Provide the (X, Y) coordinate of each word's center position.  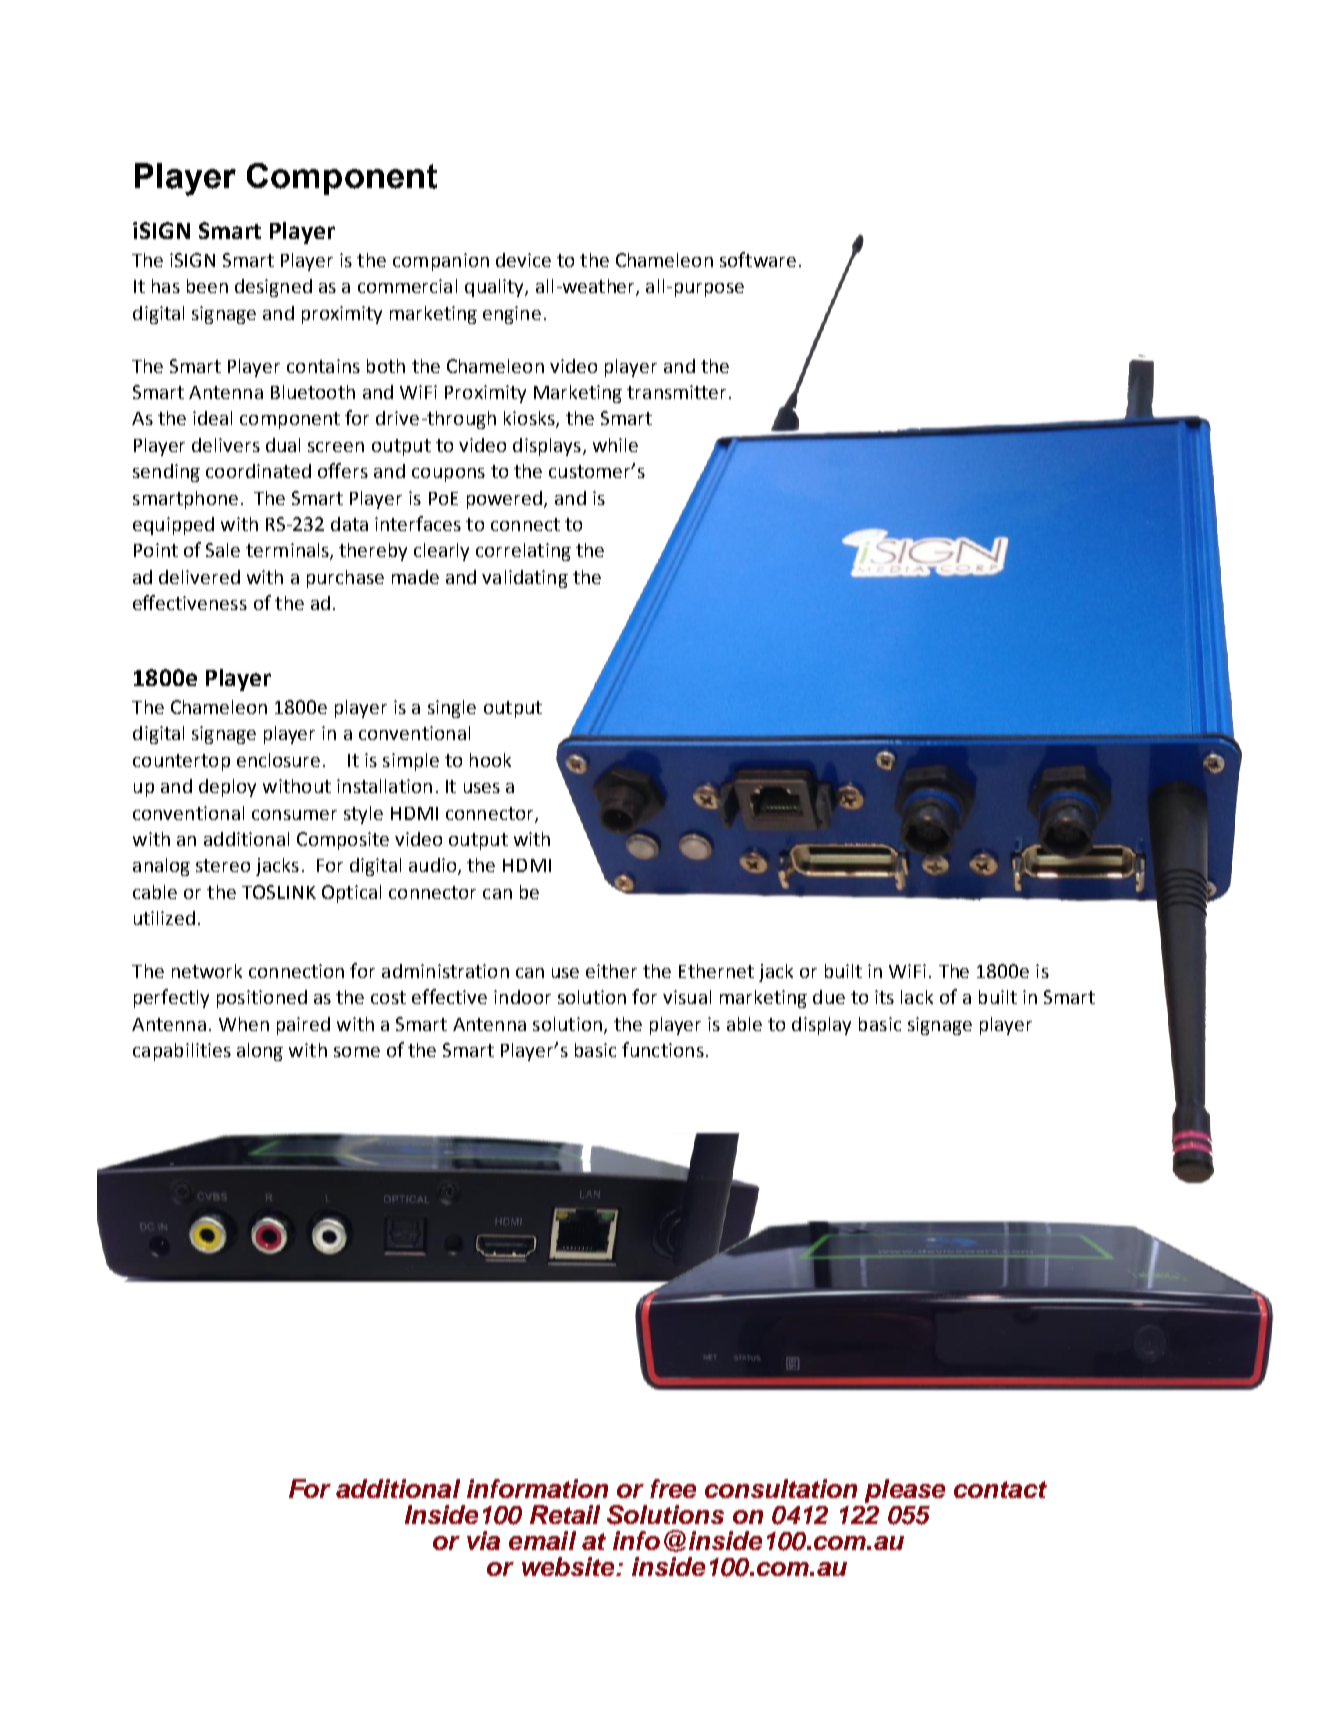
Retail (565, 1514)
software (758, 259)
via (483, 1540)
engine (512, 315)
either (611, 971)
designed (273, 288)
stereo (223, 865)
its (884, 997)
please (905, 1491)
